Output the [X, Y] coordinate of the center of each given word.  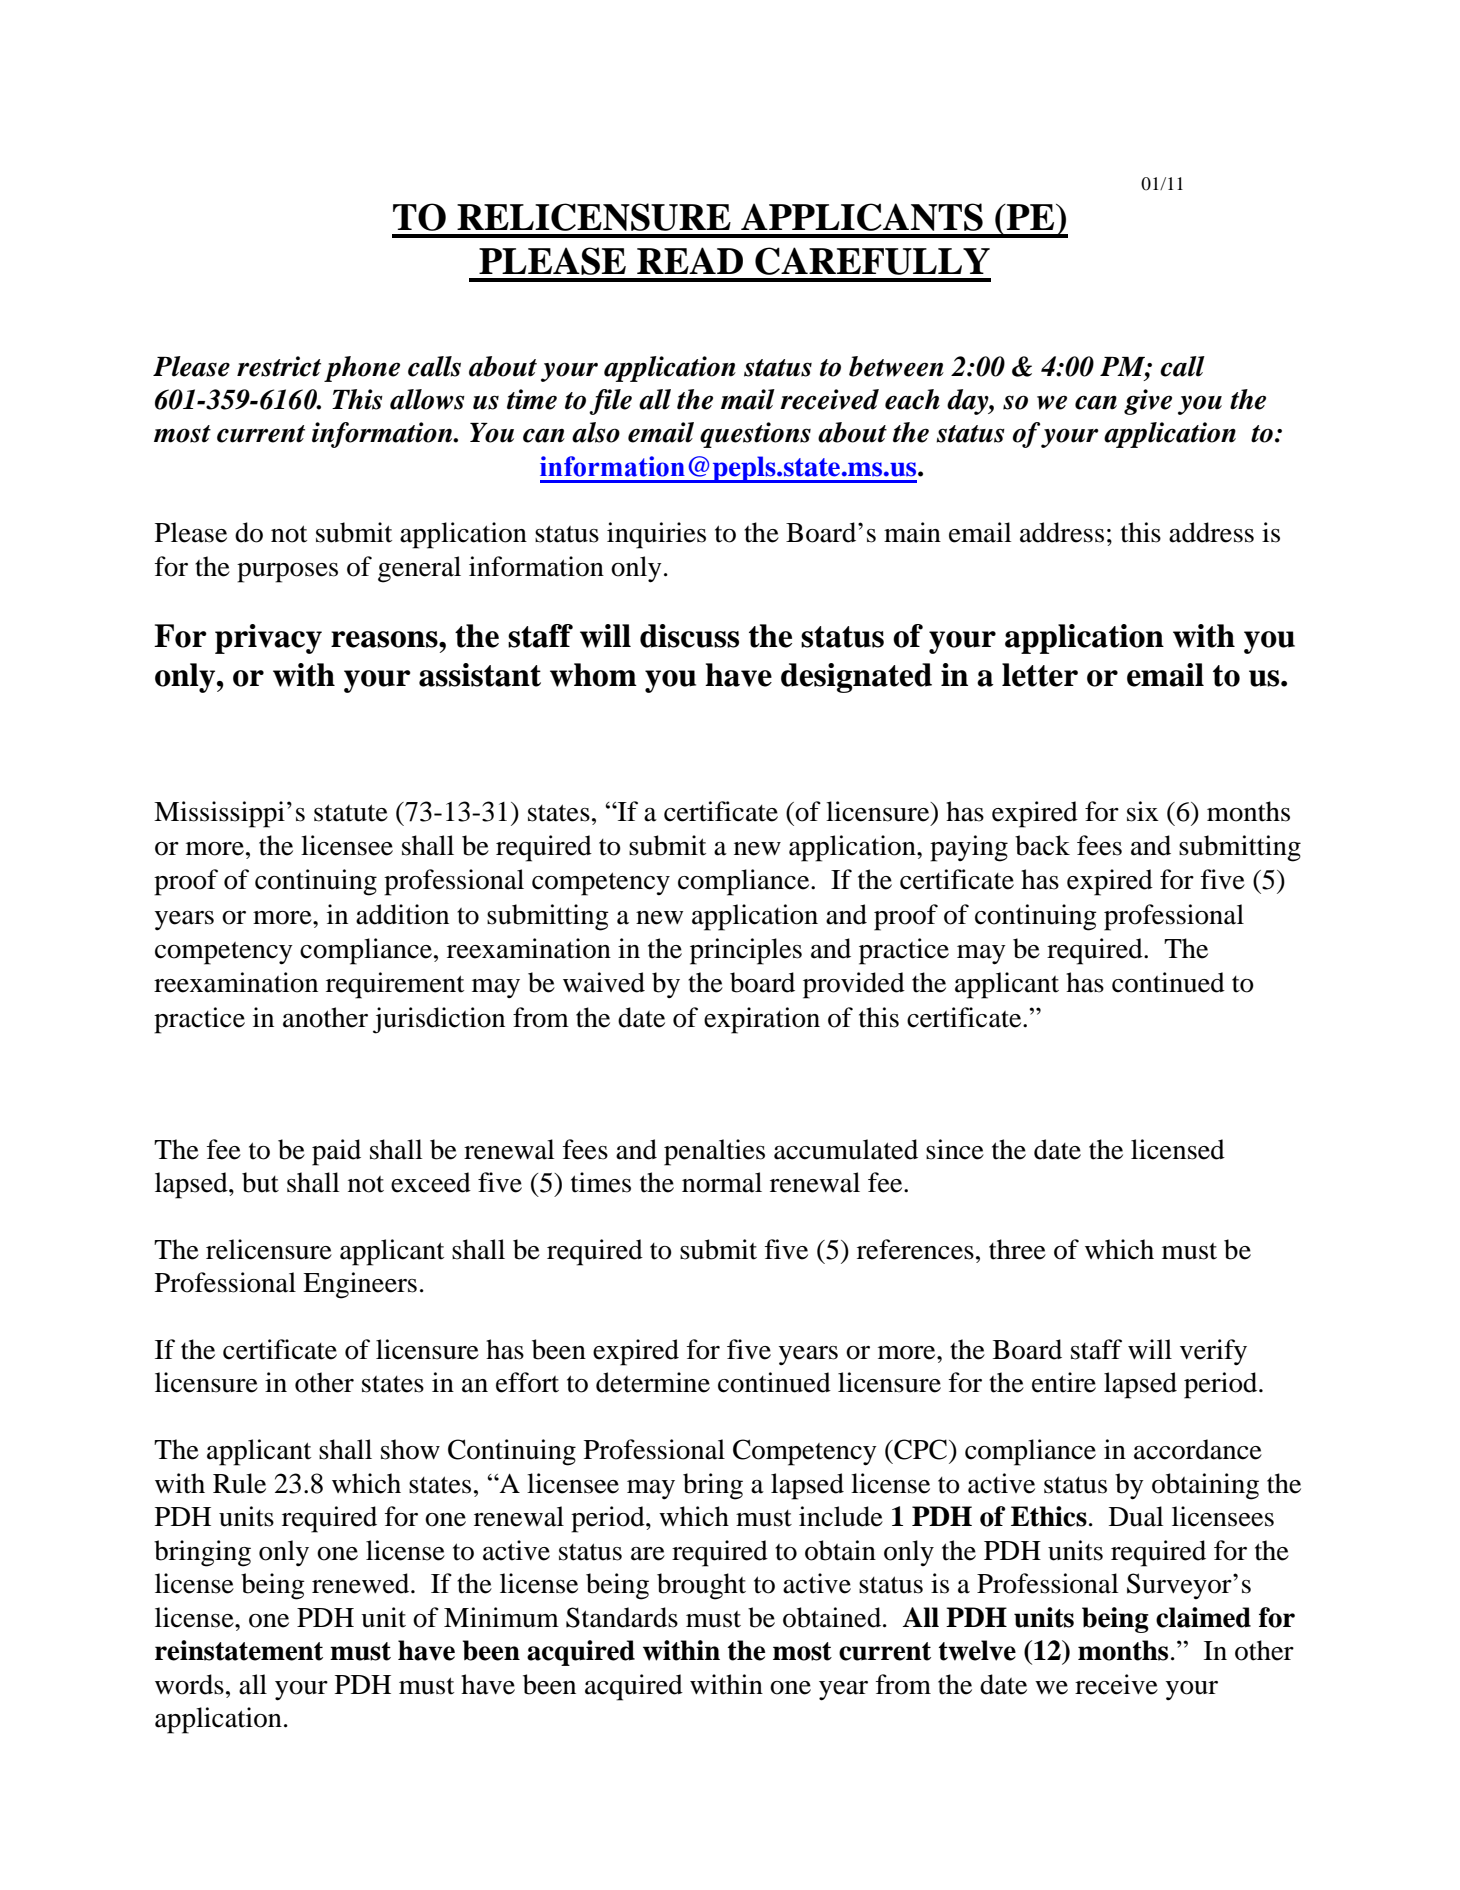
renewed [362, 1583]
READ [690, 260]
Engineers [360, 1285]
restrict [279, 366]
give [1148, 402]
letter [1040, 675]
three [1017, 1249]
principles [746, 951]
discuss [689, 636]
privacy [268, 639]
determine [653, 1382]
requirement [395, 985]
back [1042, 845]
